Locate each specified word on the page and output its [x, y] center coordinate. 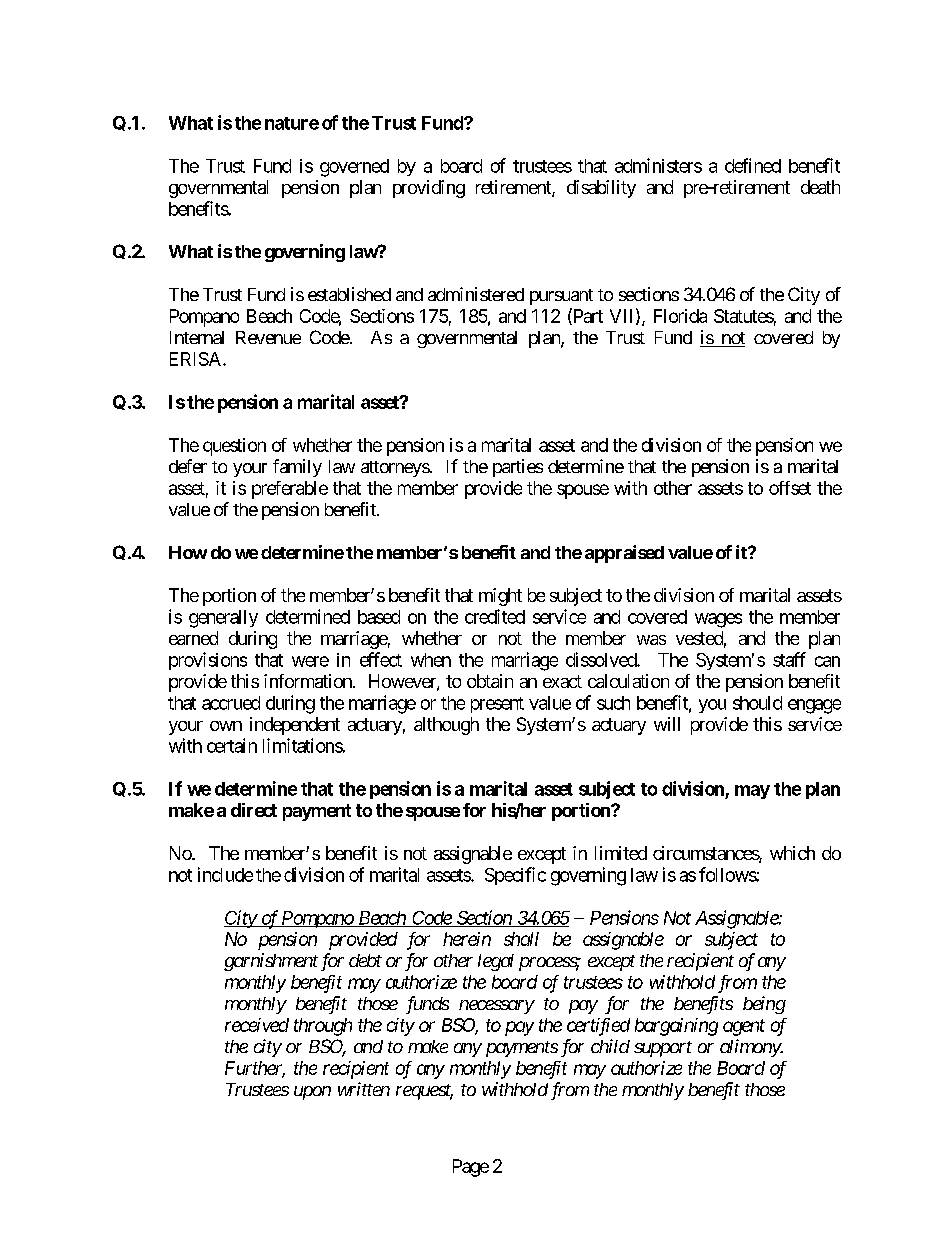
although [446, 726]
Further [255, 1069]
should [757, 703]
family [297, 468]
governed [354, 168]
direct [254, 810]
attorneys [395, 469]
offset [790, 488]
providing [429, 189]
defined [753, 165]
